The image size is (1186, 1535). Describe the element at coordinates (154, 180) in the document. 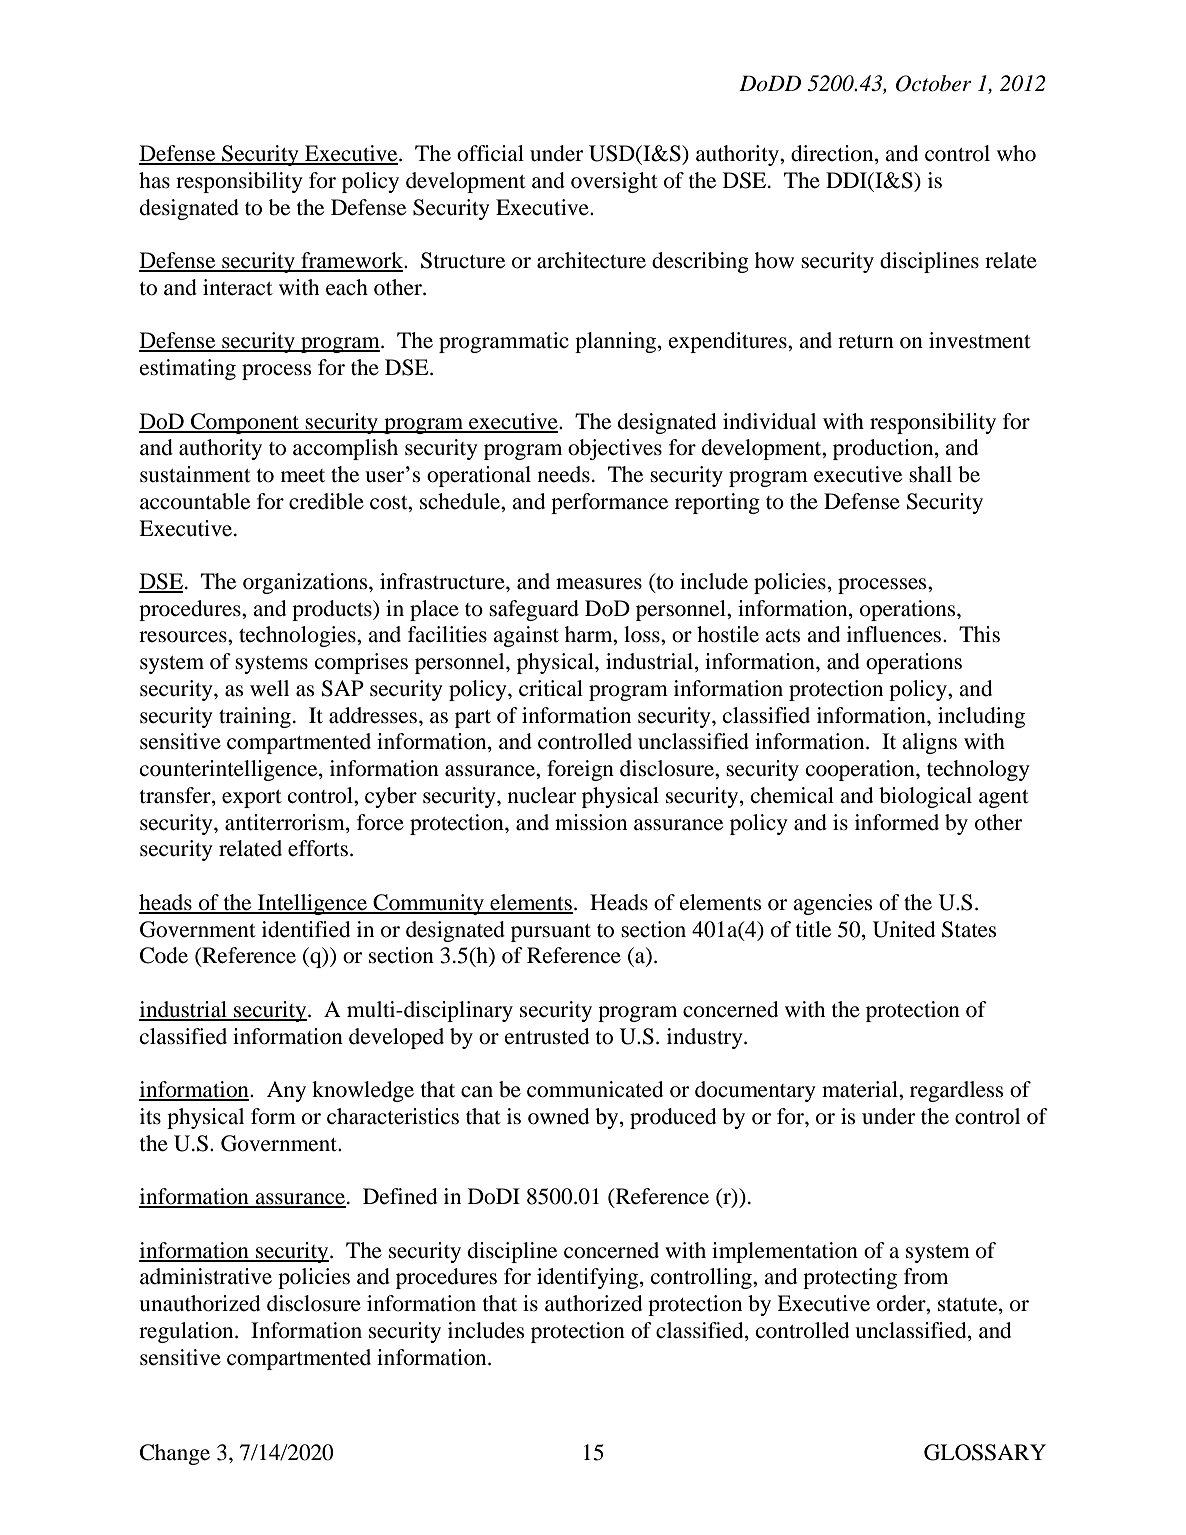

I see `has` at that location.
